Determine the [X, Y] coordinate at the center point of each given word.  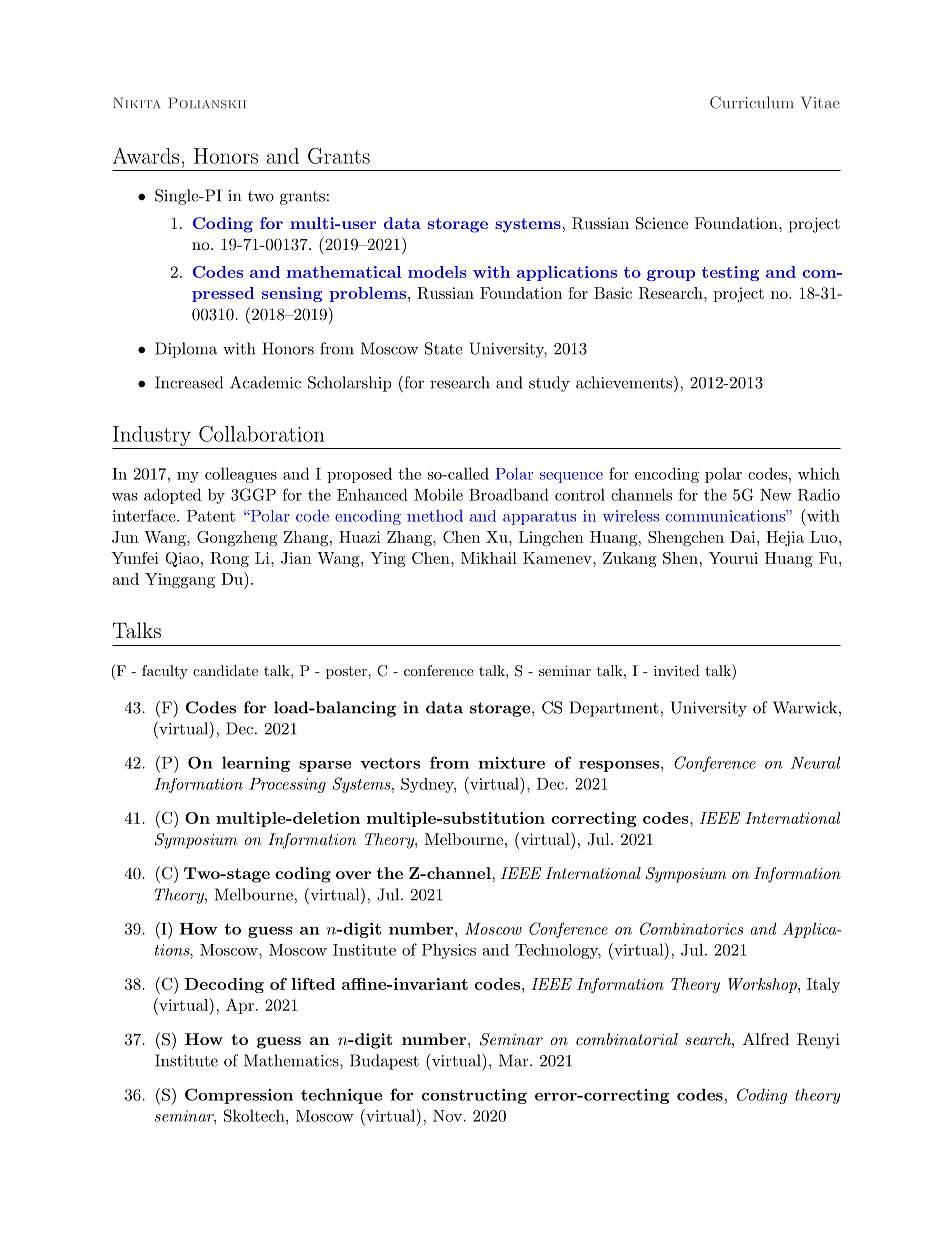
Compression [239, 1096]
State [444, 348]
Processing [287, 785]
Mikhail [489, 558]
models [437, 272]
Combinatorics [691, 928]
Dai [742, 537]
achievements [624, 382]
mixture [512, 763]
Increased [189, 382]
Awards [146, 156]
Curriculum [752, 102]
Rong [229, 560]
